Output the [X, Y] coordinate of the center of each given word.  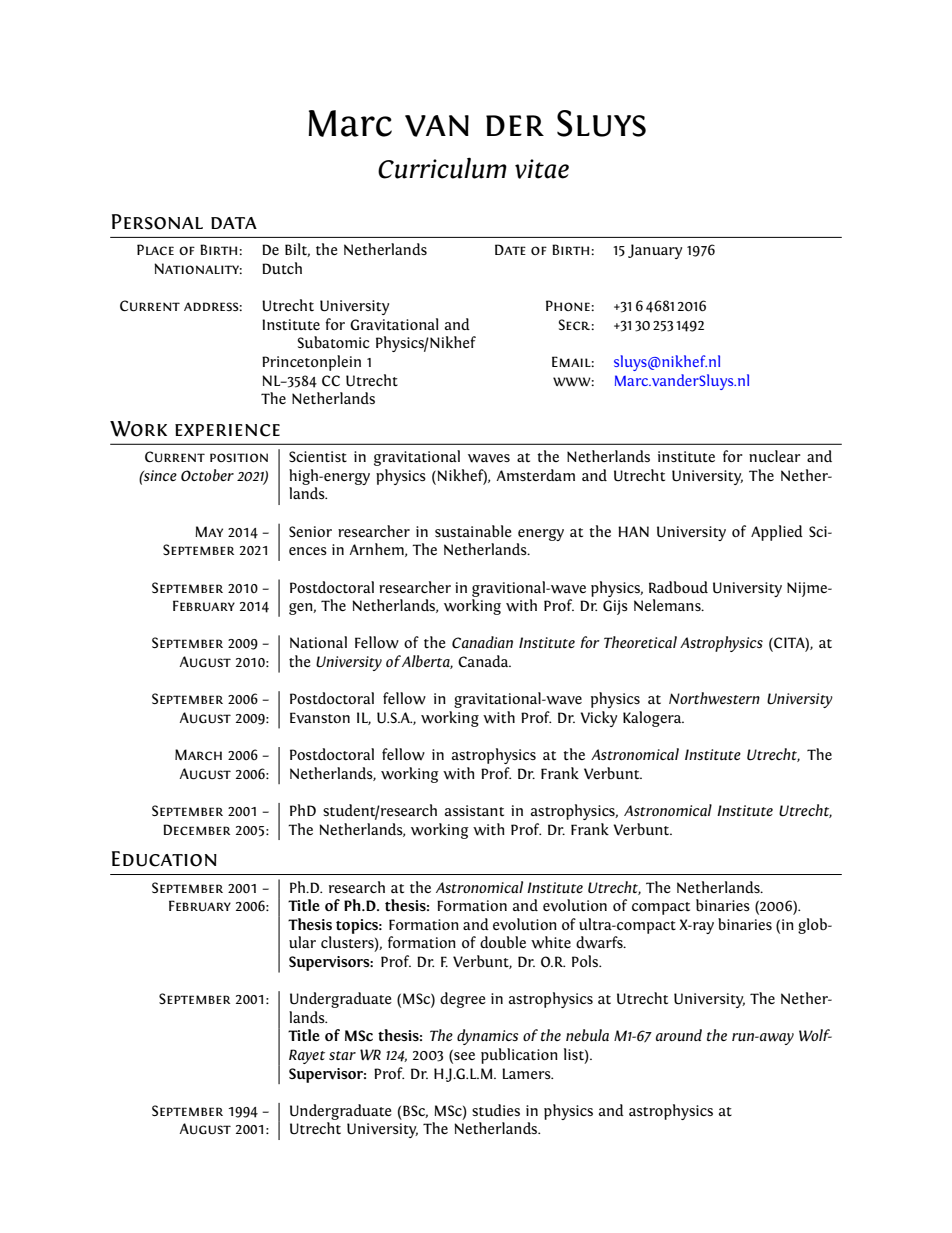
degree [463, 1000]
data [234, 223]
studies [496, 1110]
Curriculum [442, 168]
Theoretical [640, 642]
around [679, 1035]
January [655, 251]
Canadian [482, 642]
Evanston [320, 718]
